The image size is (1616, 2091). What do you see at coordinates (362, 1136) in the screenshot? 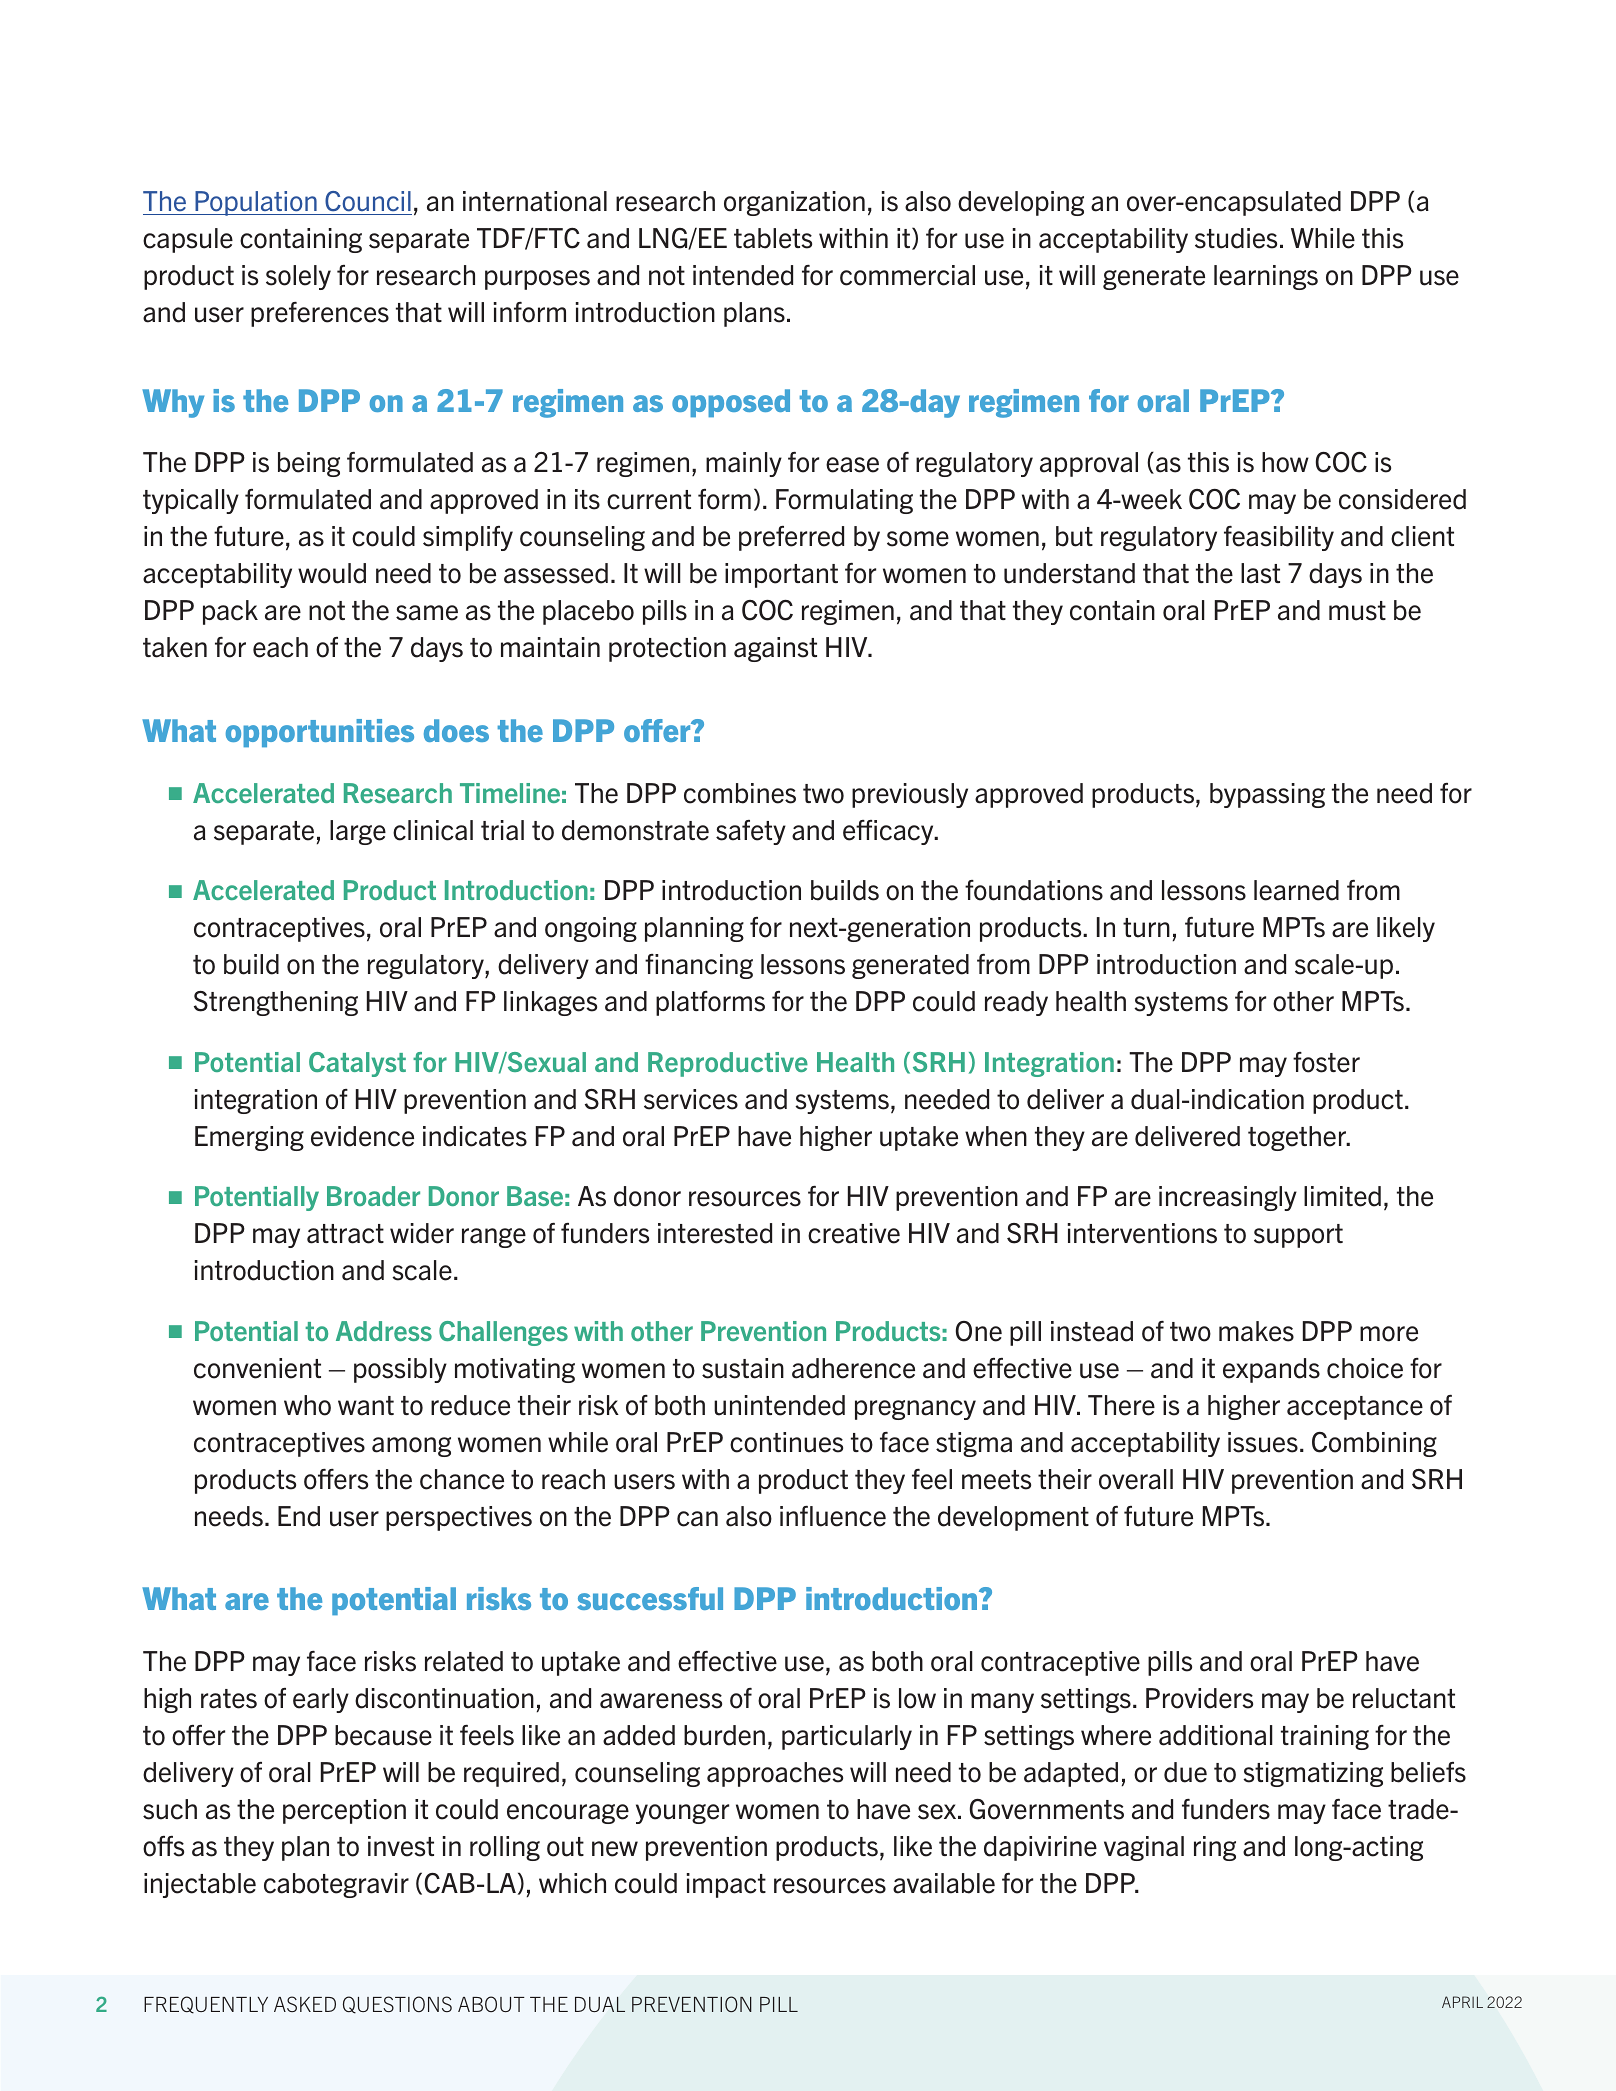
I see `evidence` at bounding box center [362, 1136].
